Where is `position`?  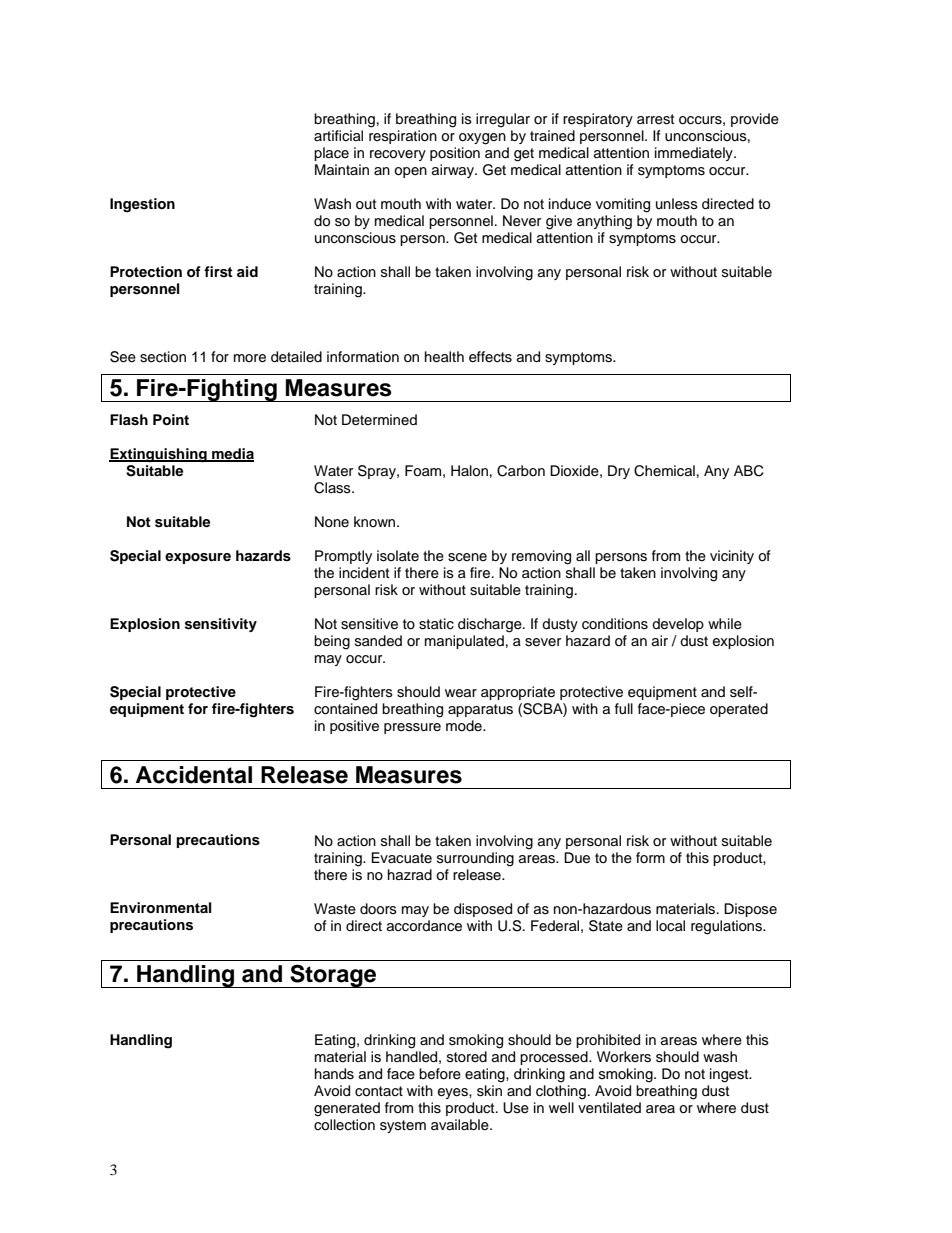 position is located at coordinates (455, 154).
